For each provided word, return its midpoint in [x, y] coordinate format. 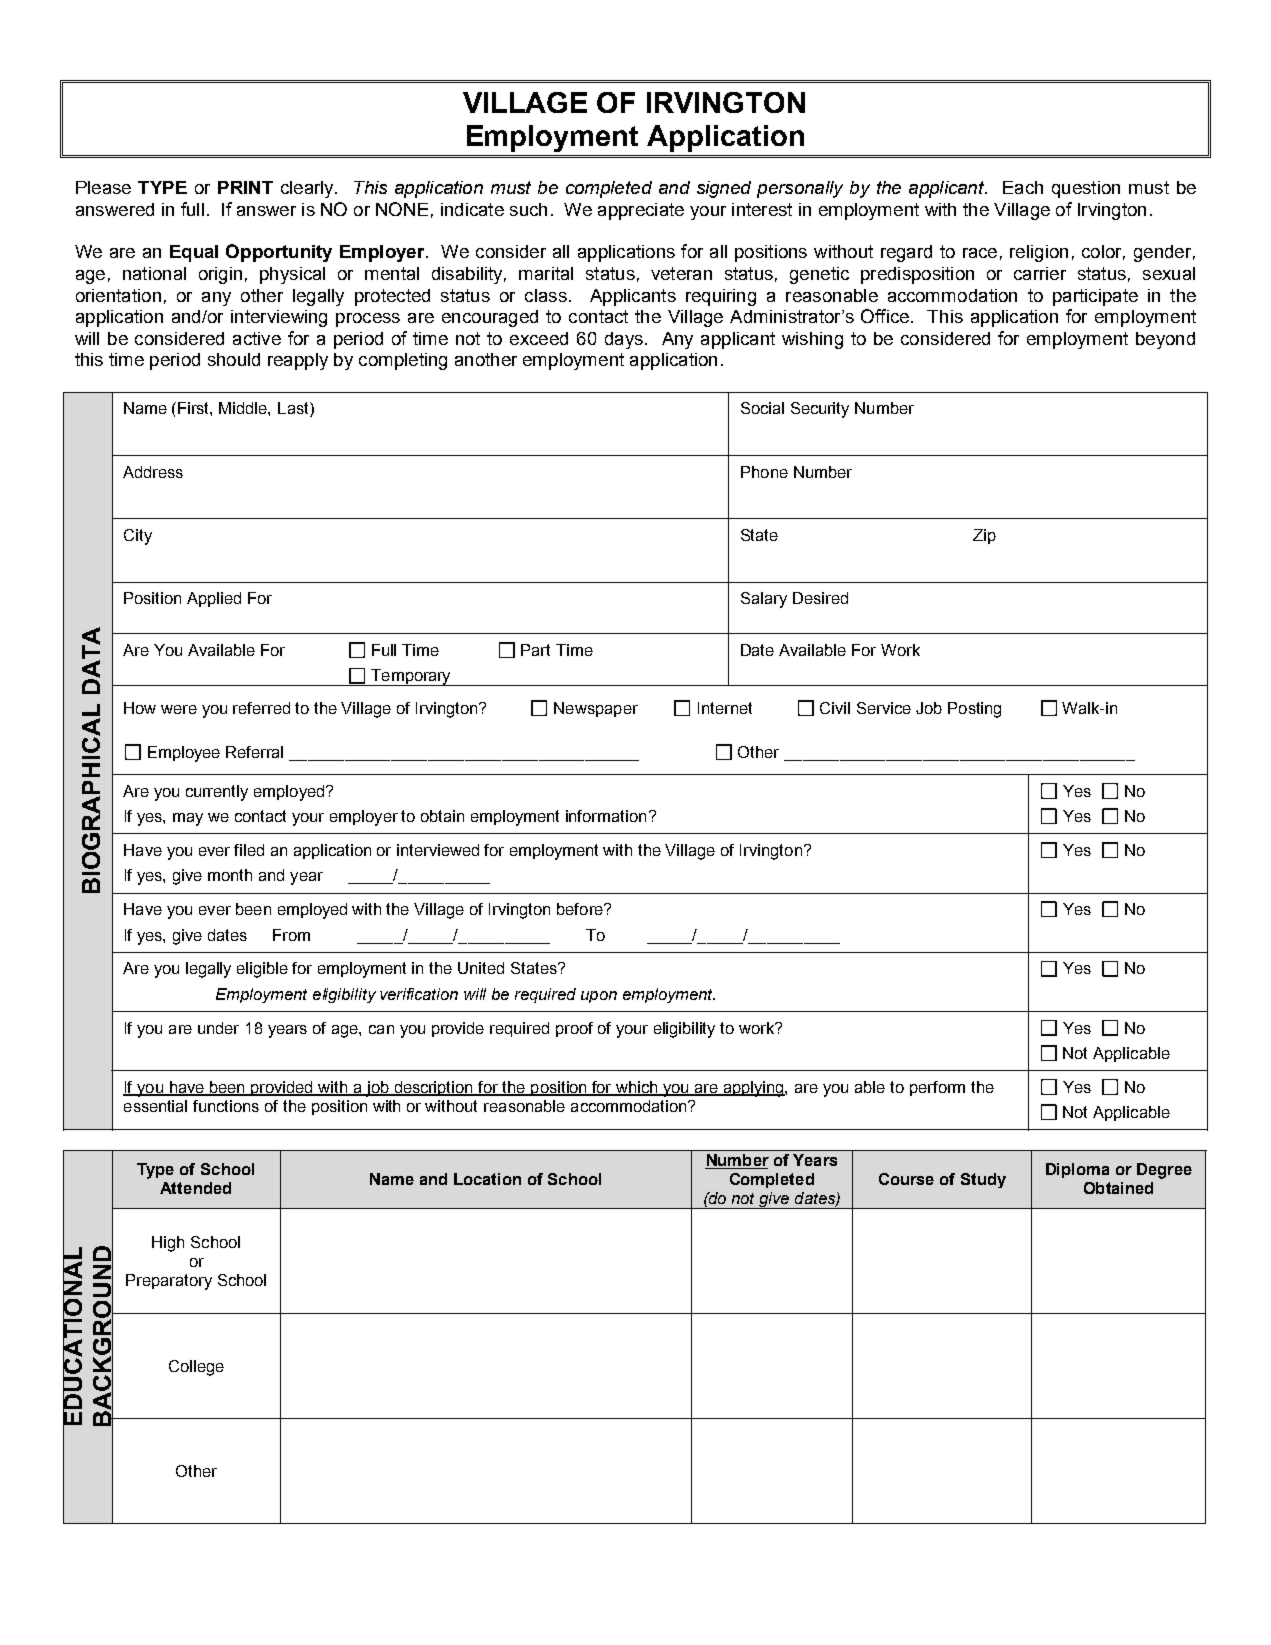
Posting [974, 710]
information [606, 816]
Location [487, 1179]
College [196, 1368]
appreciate [641, 211]
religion [1039, 253]
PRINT [245, 187]
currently [217, 793]
